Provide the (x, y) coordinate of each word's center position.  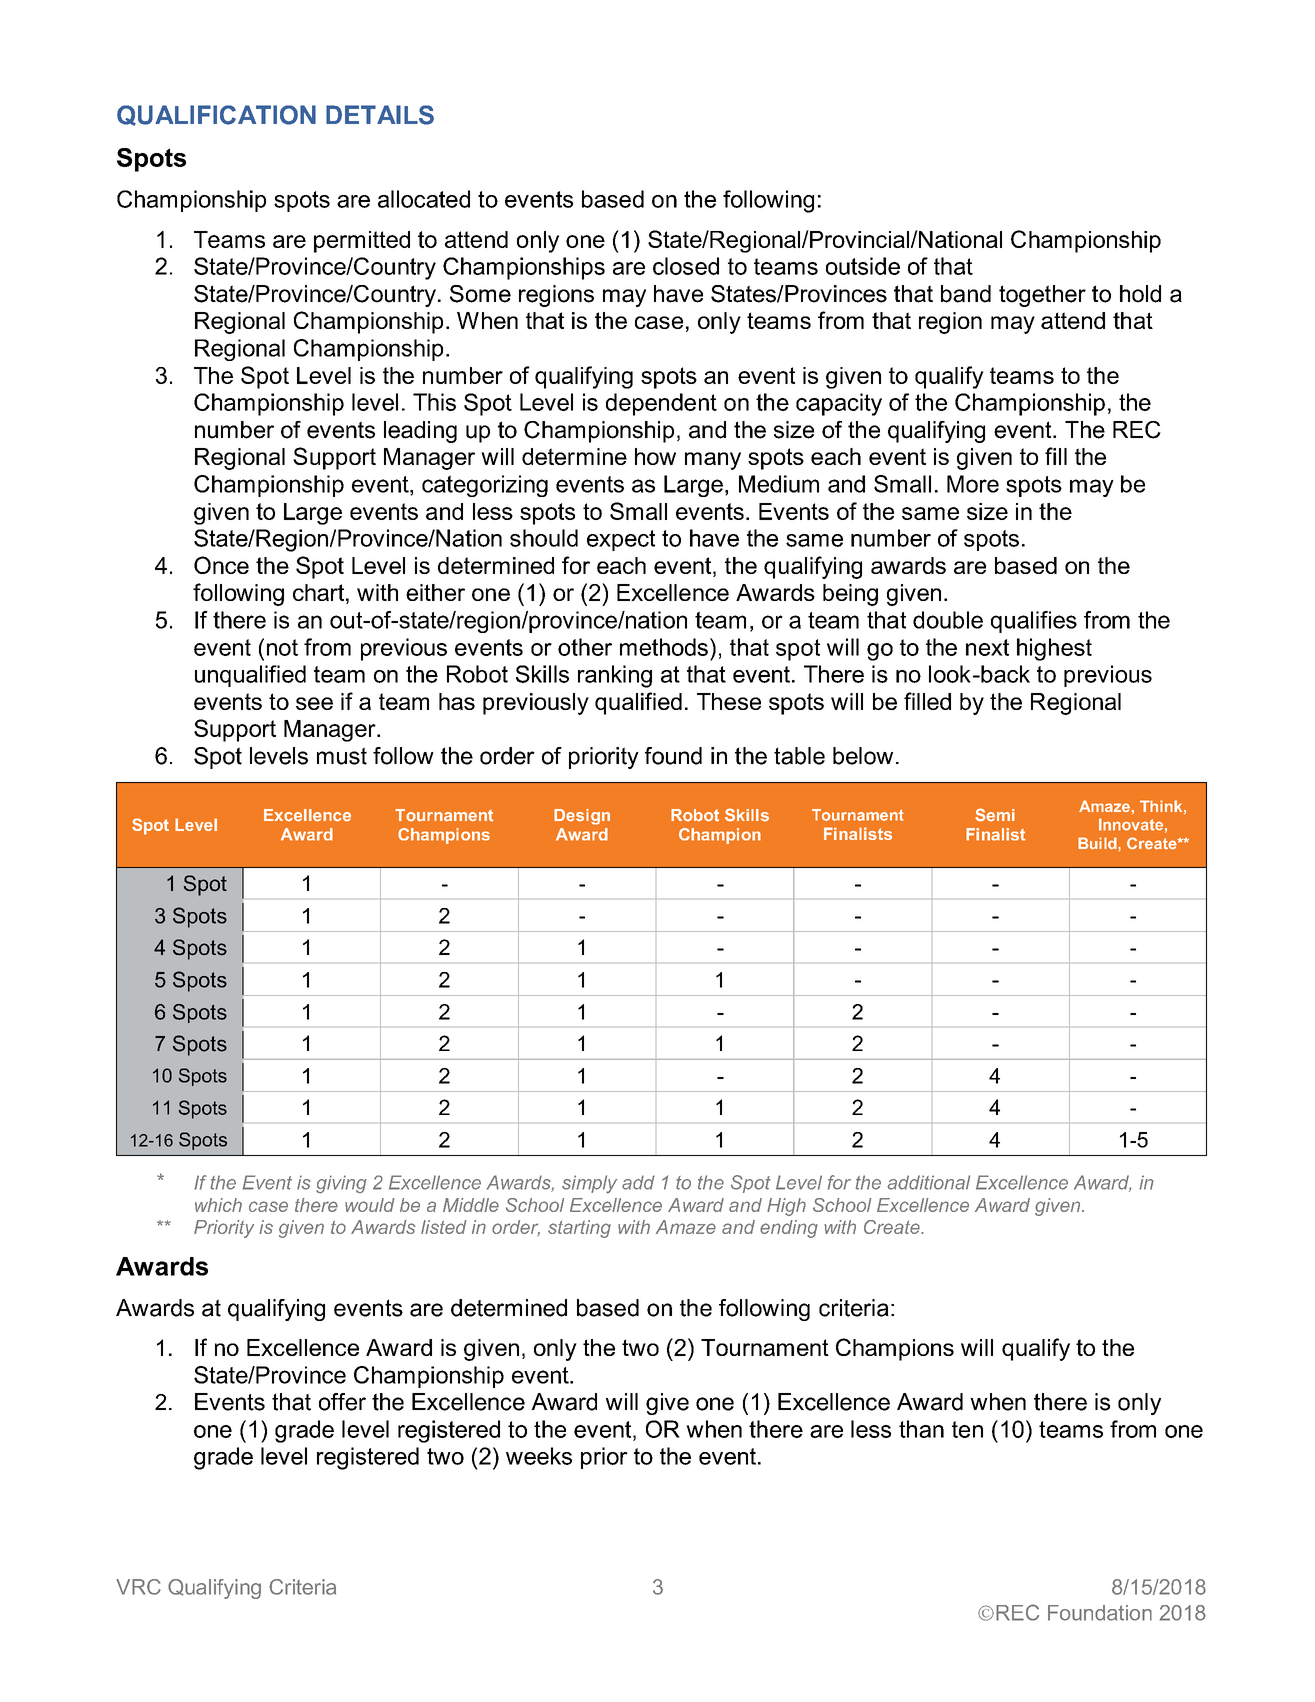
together (1042, 296)
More (973, 484)
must (342, 756)
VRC (138, 1587)
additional (928, 1182)
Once (221, 565)
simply (589, 1184)
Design (582, 817)
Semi (995, 815)
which (218, 1205)
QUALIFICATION (216, 115)
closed (686, 266)
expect (621, 540)
